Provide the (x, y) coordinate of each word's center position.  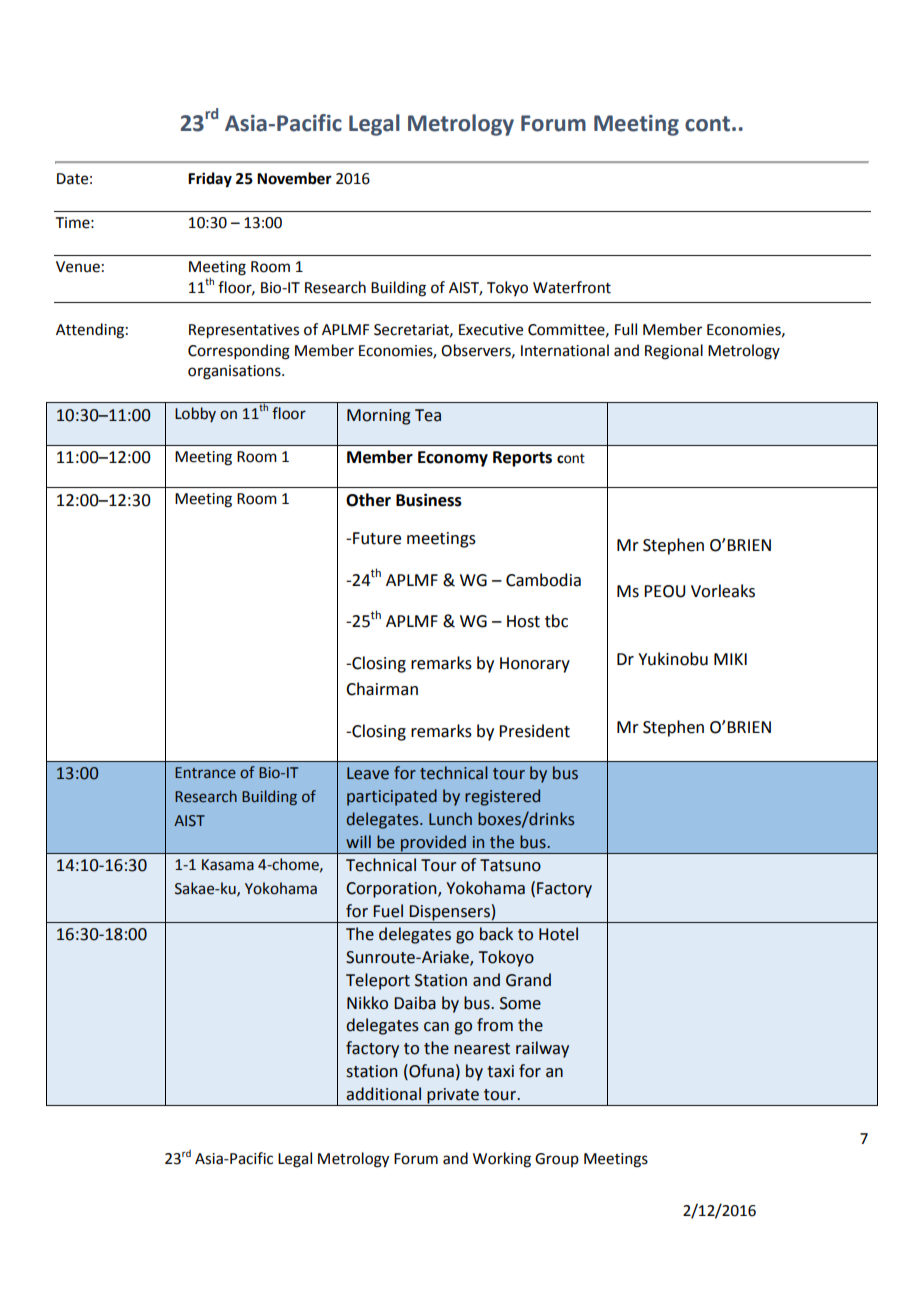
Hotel (558, 934)
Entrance (205, 773)
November (294, 178)
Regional (674, 352)
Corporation (392, 890)
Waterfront (572, 287)
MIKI (730, 659)
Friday (210, 180)
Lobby (195, 414)
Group (557, 1160)
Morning (379, 417)
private (453, 1096)
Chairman (382, 689)
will (358, 841)
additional (383, 1094)
